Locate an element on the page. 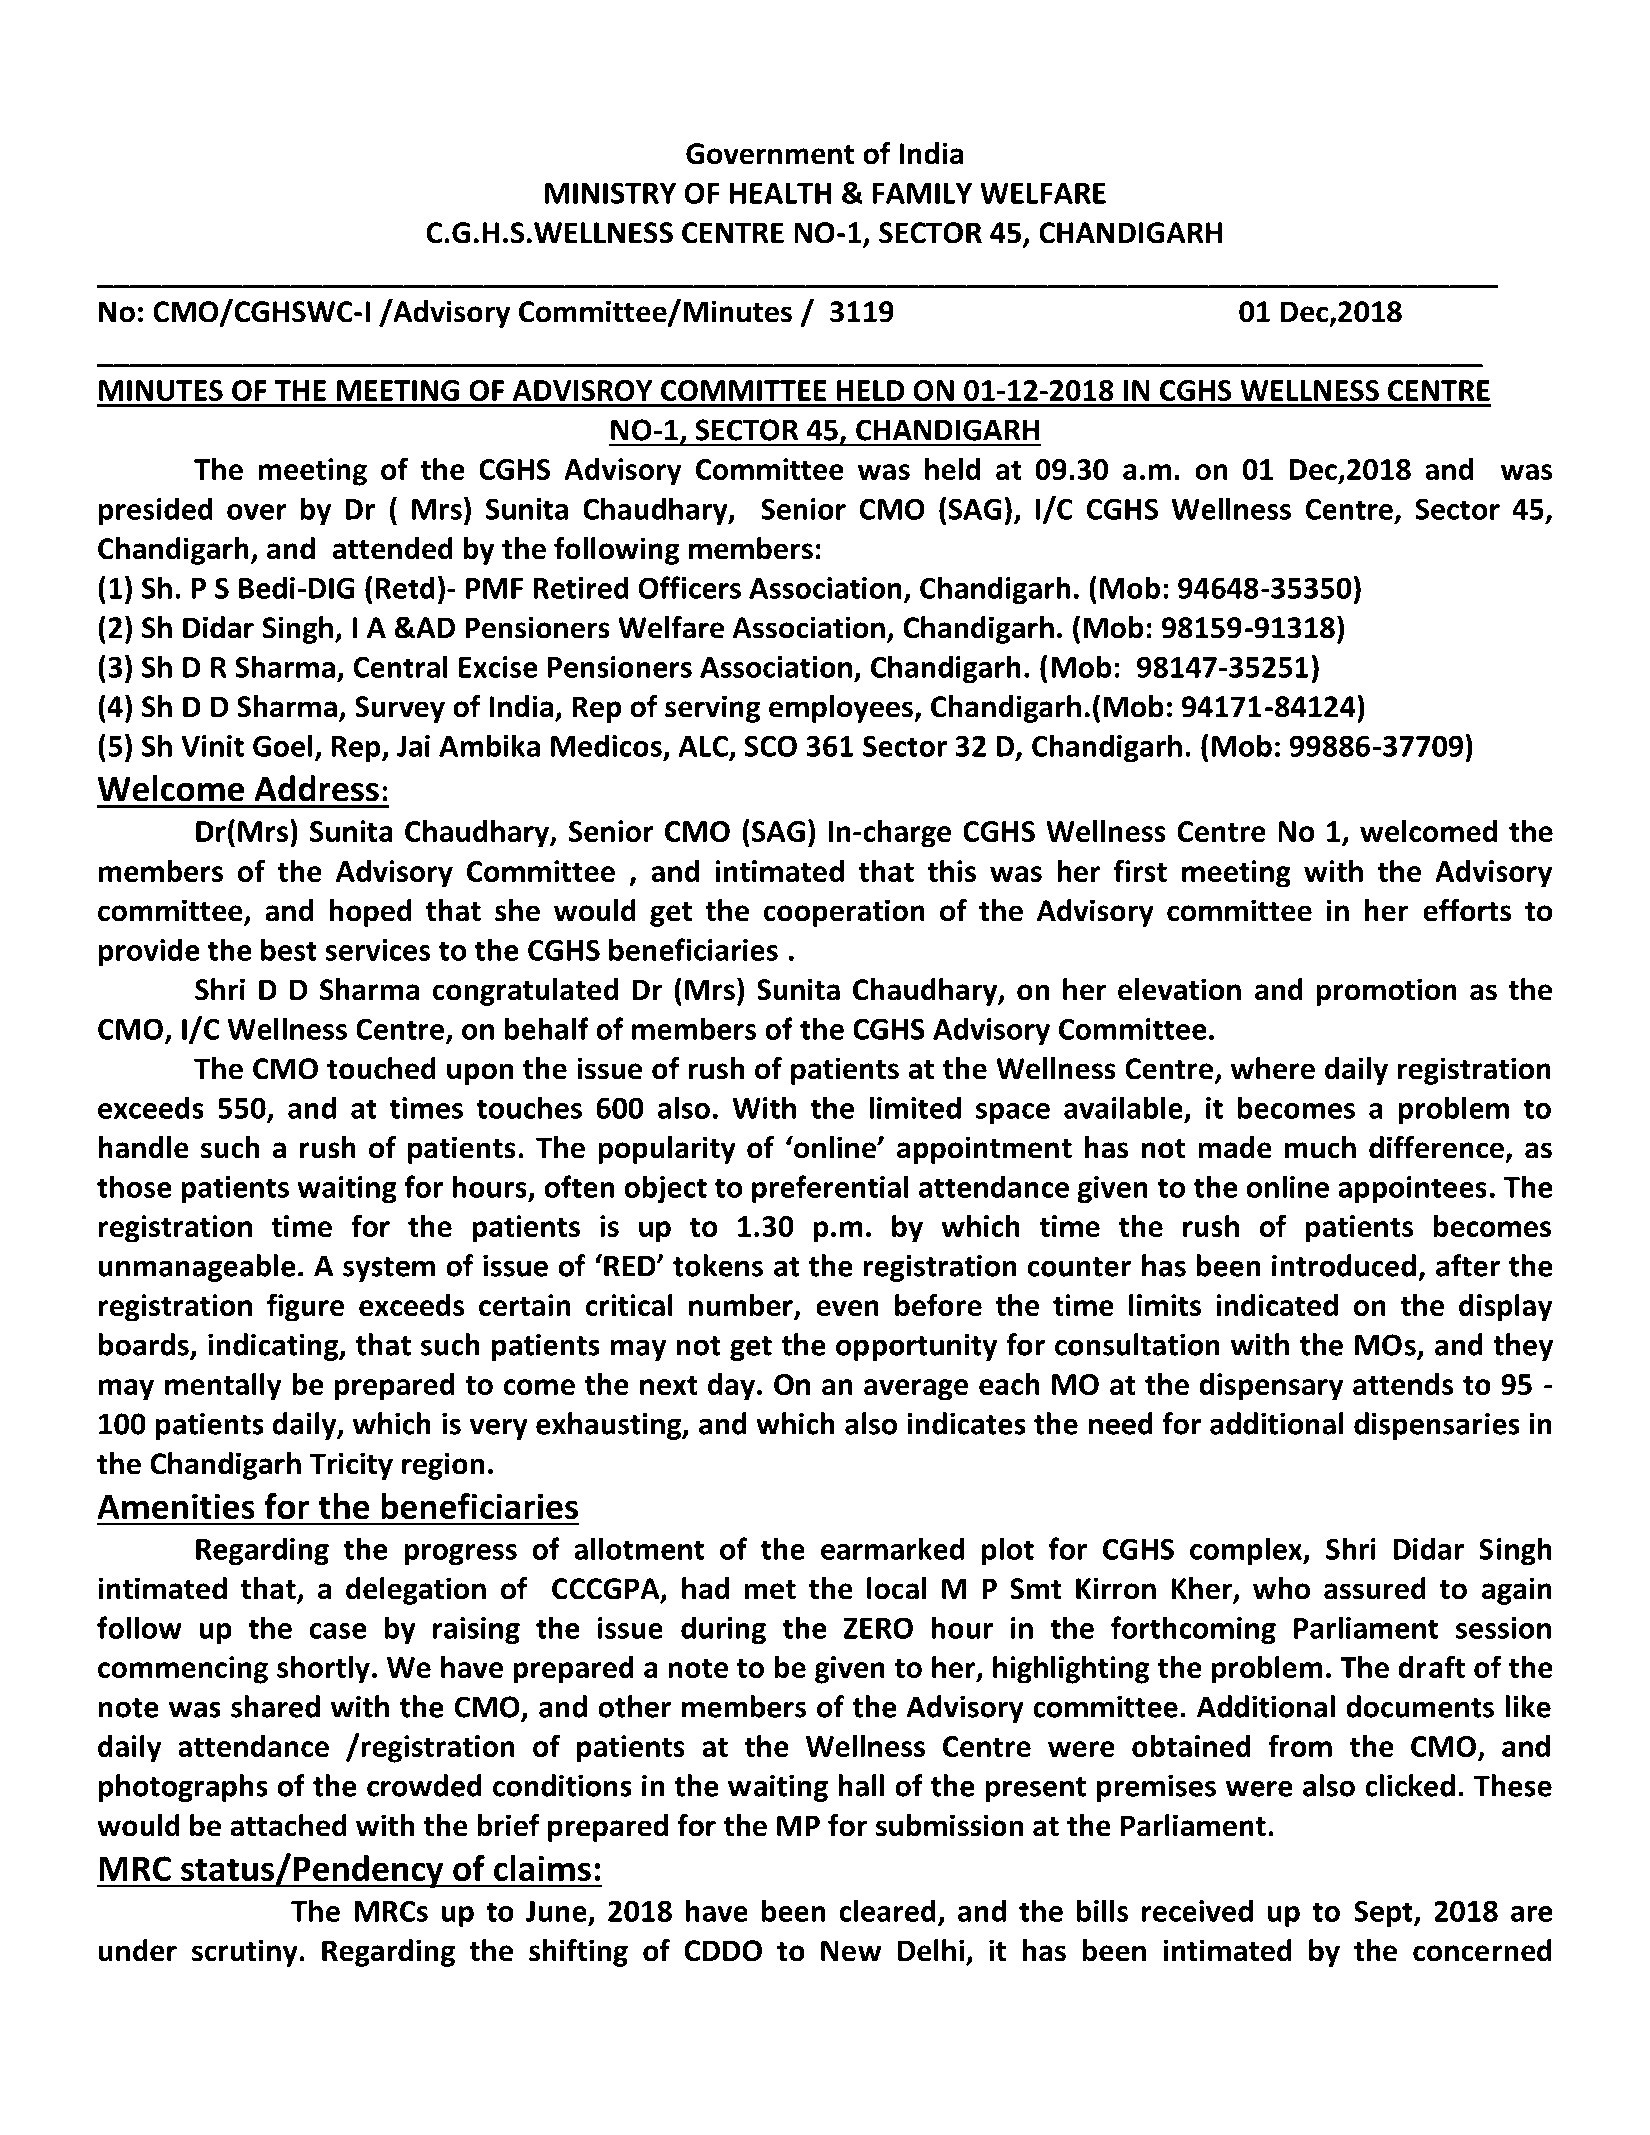 This page has width=1650, height=2135. HEALTH is located at coordinates (780, 193).
